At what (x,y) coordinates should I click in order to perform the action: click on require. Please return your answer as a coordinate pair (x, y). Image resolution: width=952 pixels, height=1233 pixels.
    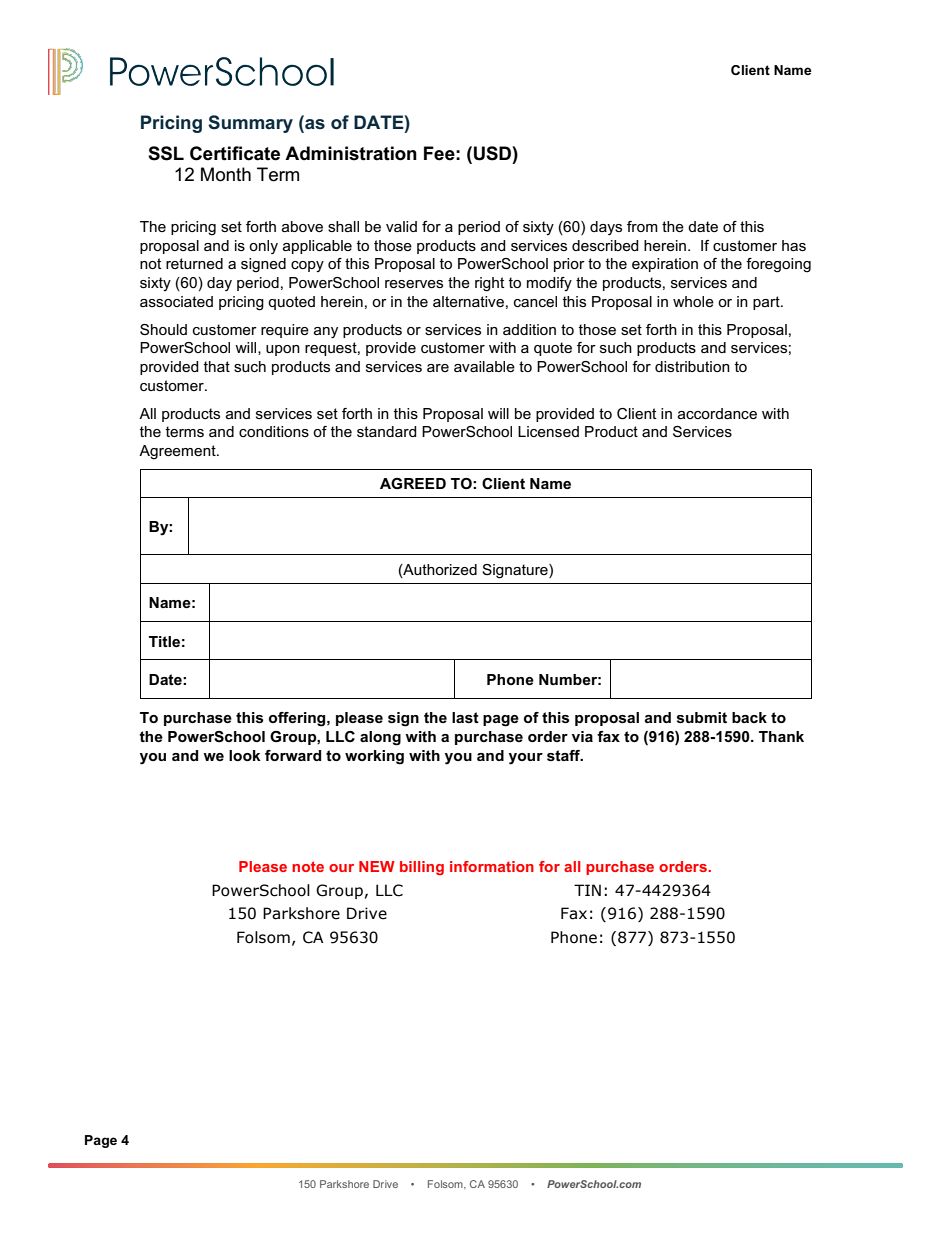
    Looking at the image, I should click on (285, 331).
